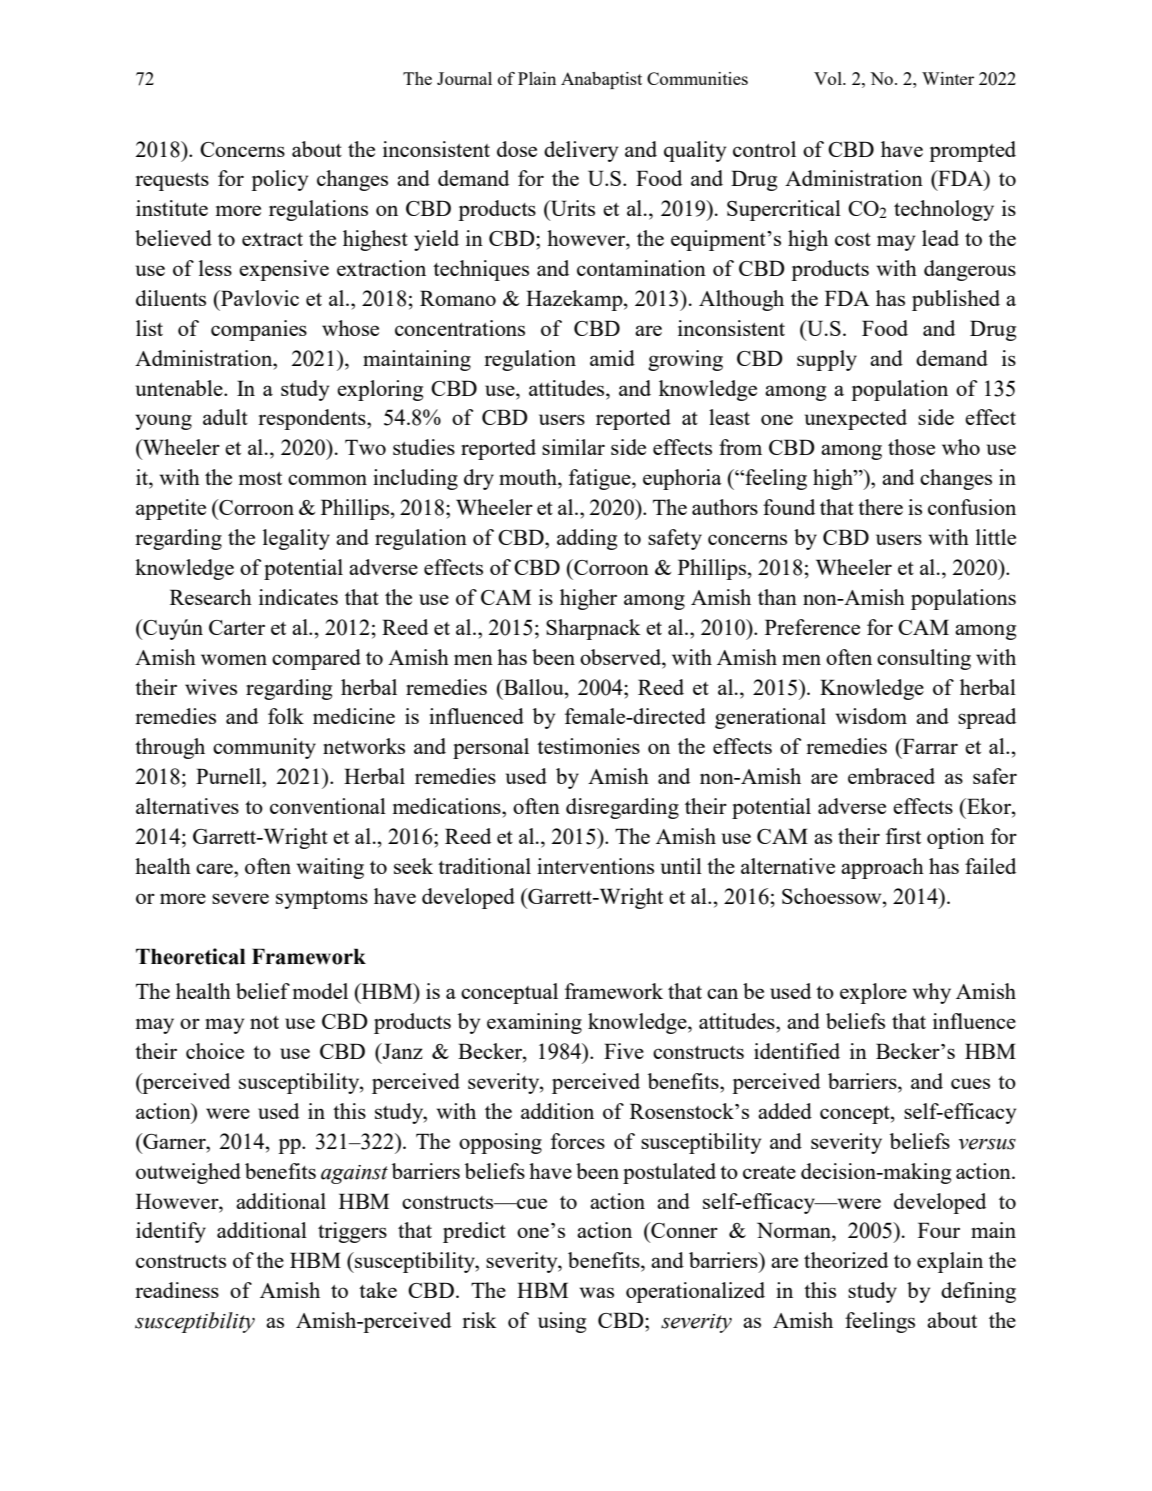 The image size is (1152, 1491). I want to click on approach, so click(882, 868).
